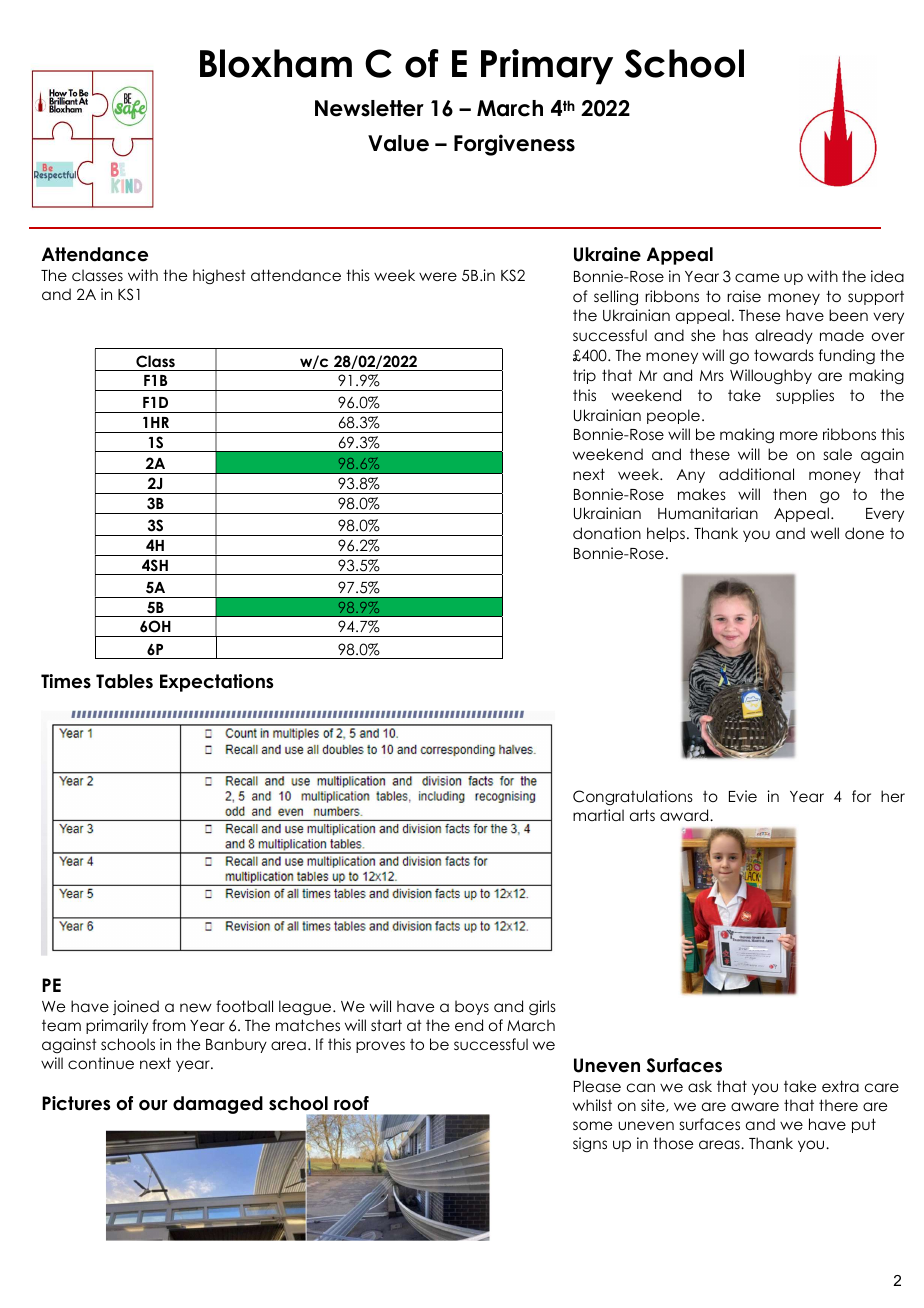 The width and height of the screenshot is (924, 1308). Describe the element at coordinates (136, 1007) in the screenshot. I see `joined` at that location.
